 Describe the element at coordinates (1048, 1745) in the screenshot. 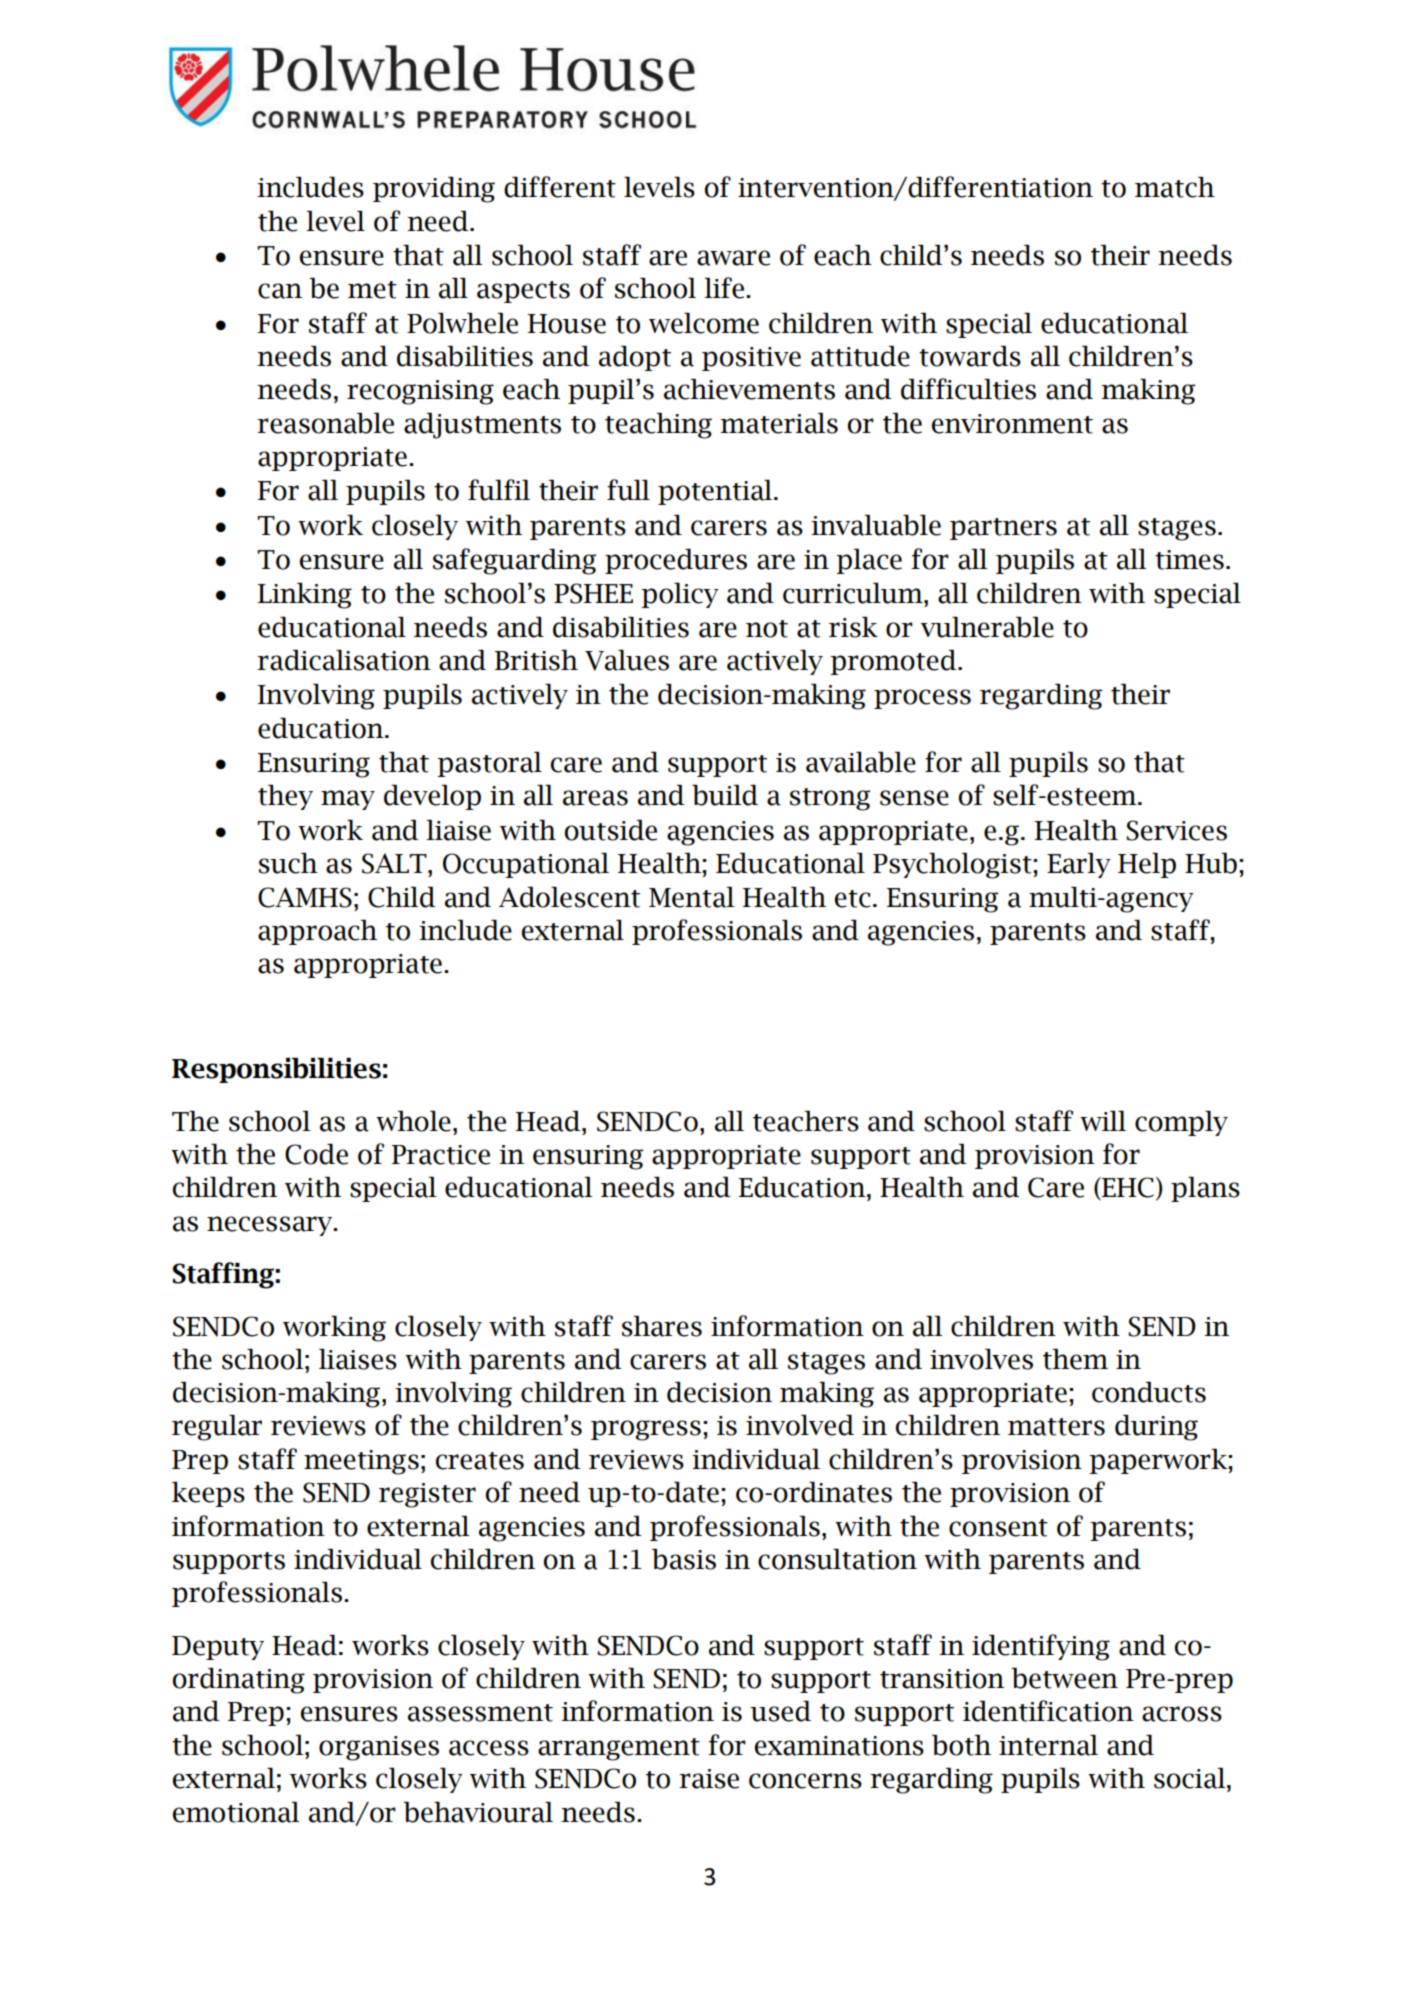

I see `internal` at that location.
